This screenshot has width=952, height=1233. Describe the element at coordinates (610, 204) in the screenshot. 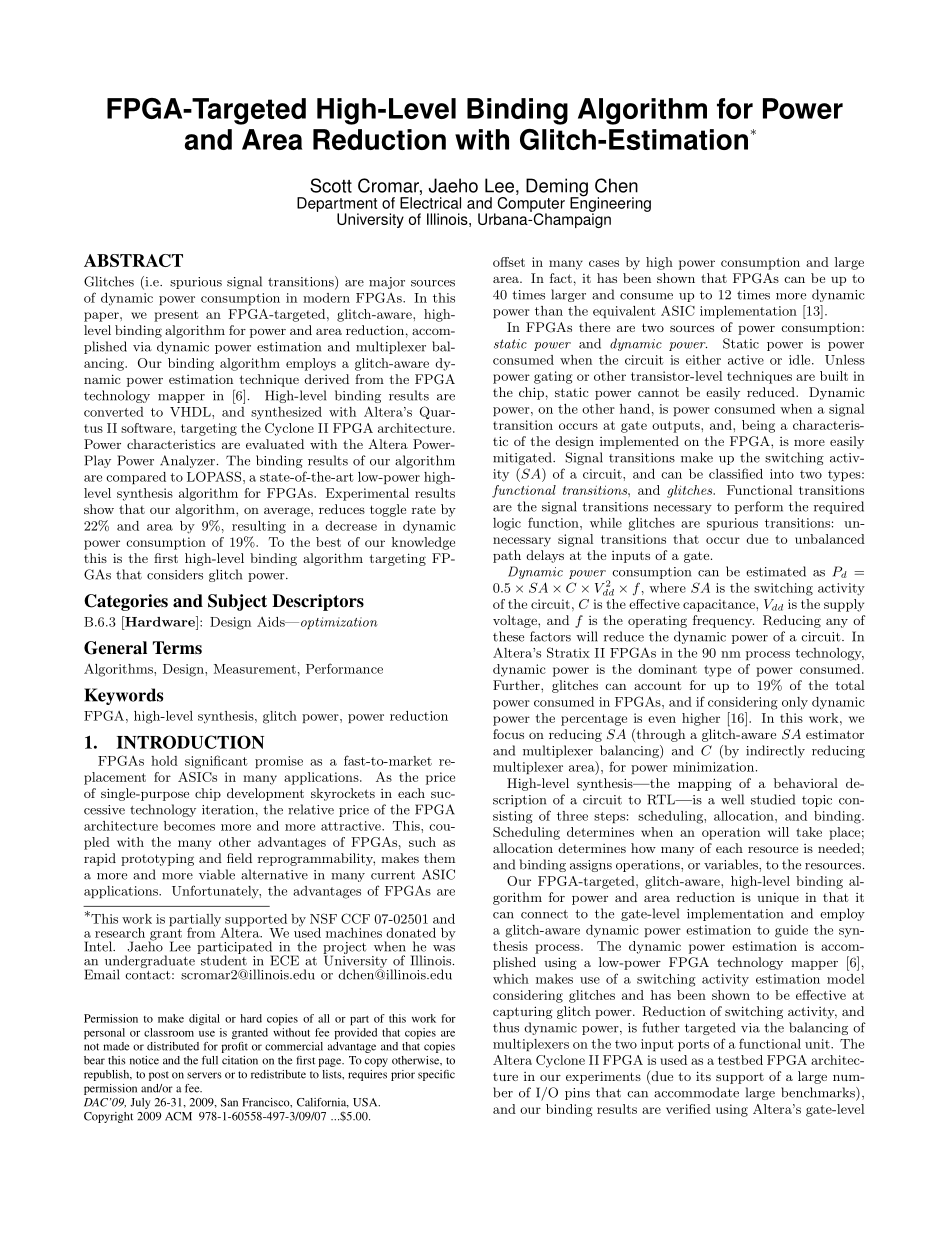

I see `Engineering` at that location.
